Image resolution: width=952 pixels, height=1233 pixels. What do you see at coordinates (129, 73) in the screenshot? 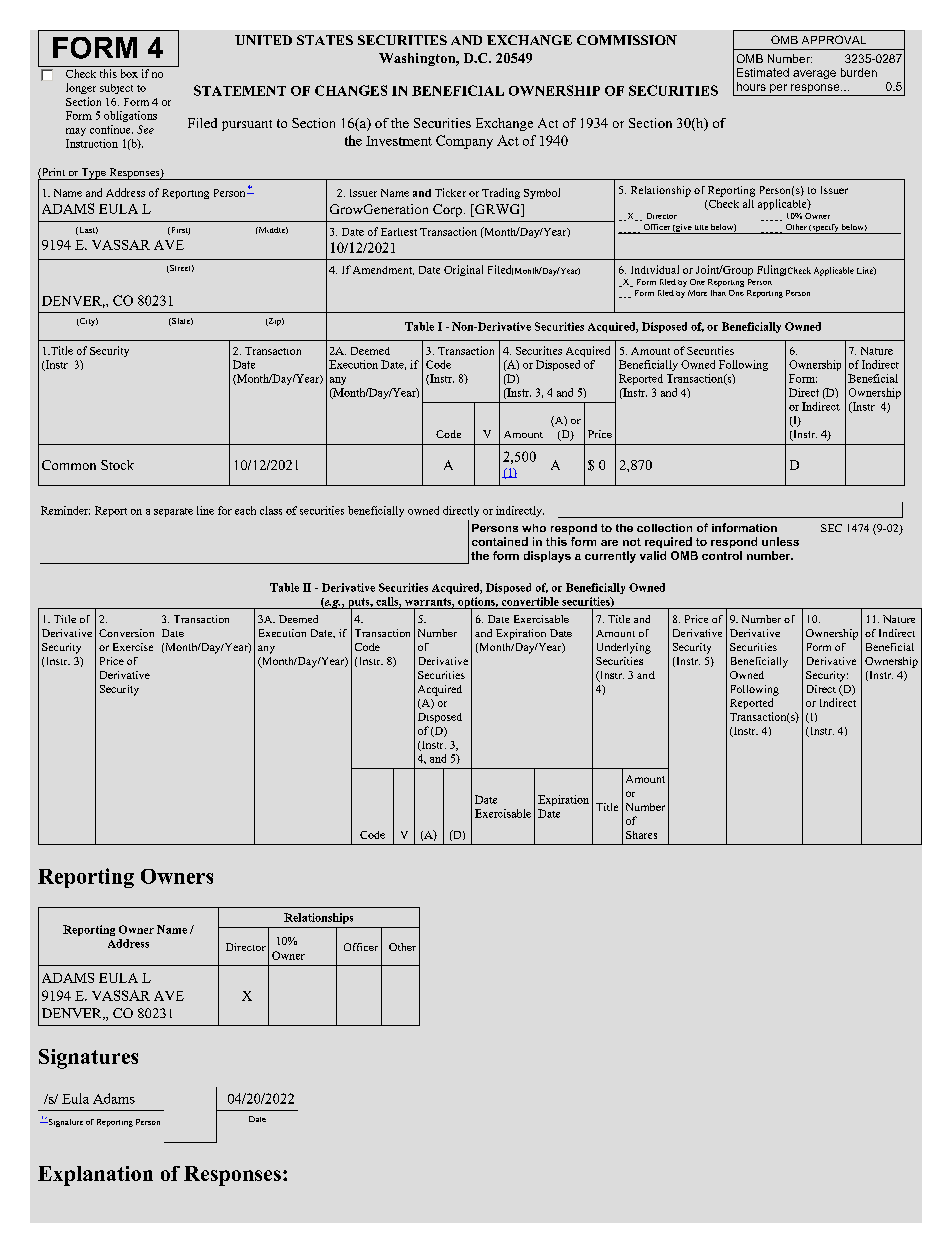
I see `box` at bounding box center [129, 73].
